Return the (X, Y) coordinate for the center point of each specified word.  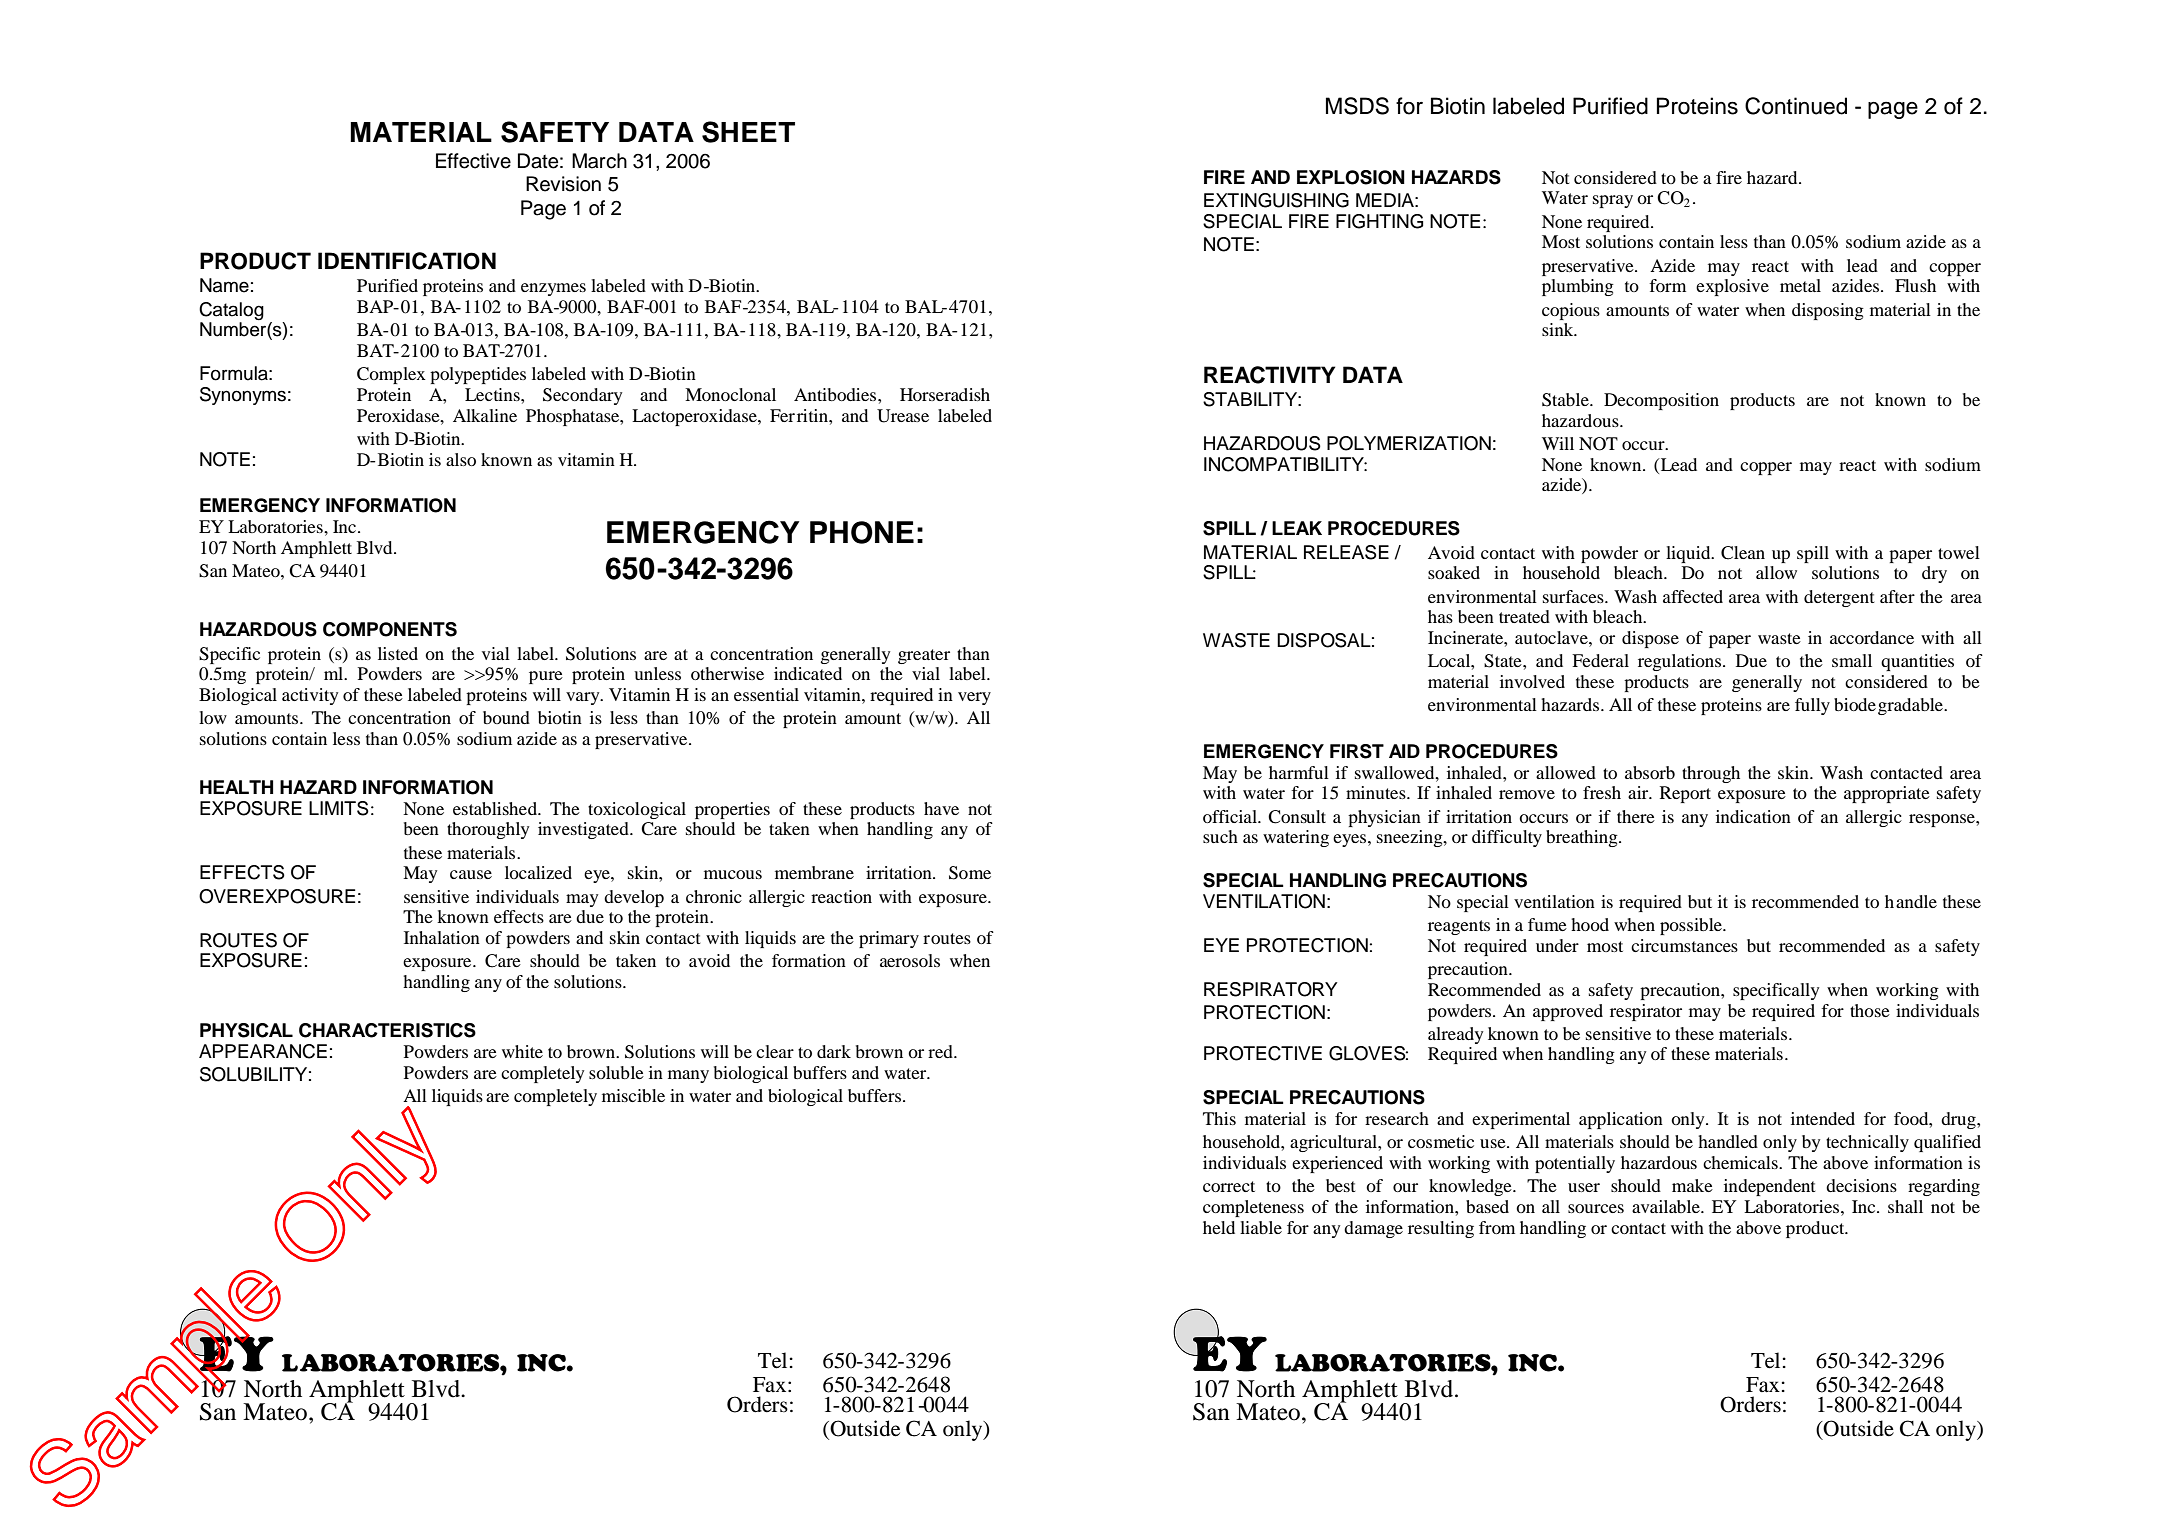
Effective (473, 161)
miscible (633, 1095)
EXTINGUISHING (1276, 200)
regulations (1681, 662)
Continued (1796, 106)
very (974, 698)
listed (398, 653)
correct (1229, 1186)
